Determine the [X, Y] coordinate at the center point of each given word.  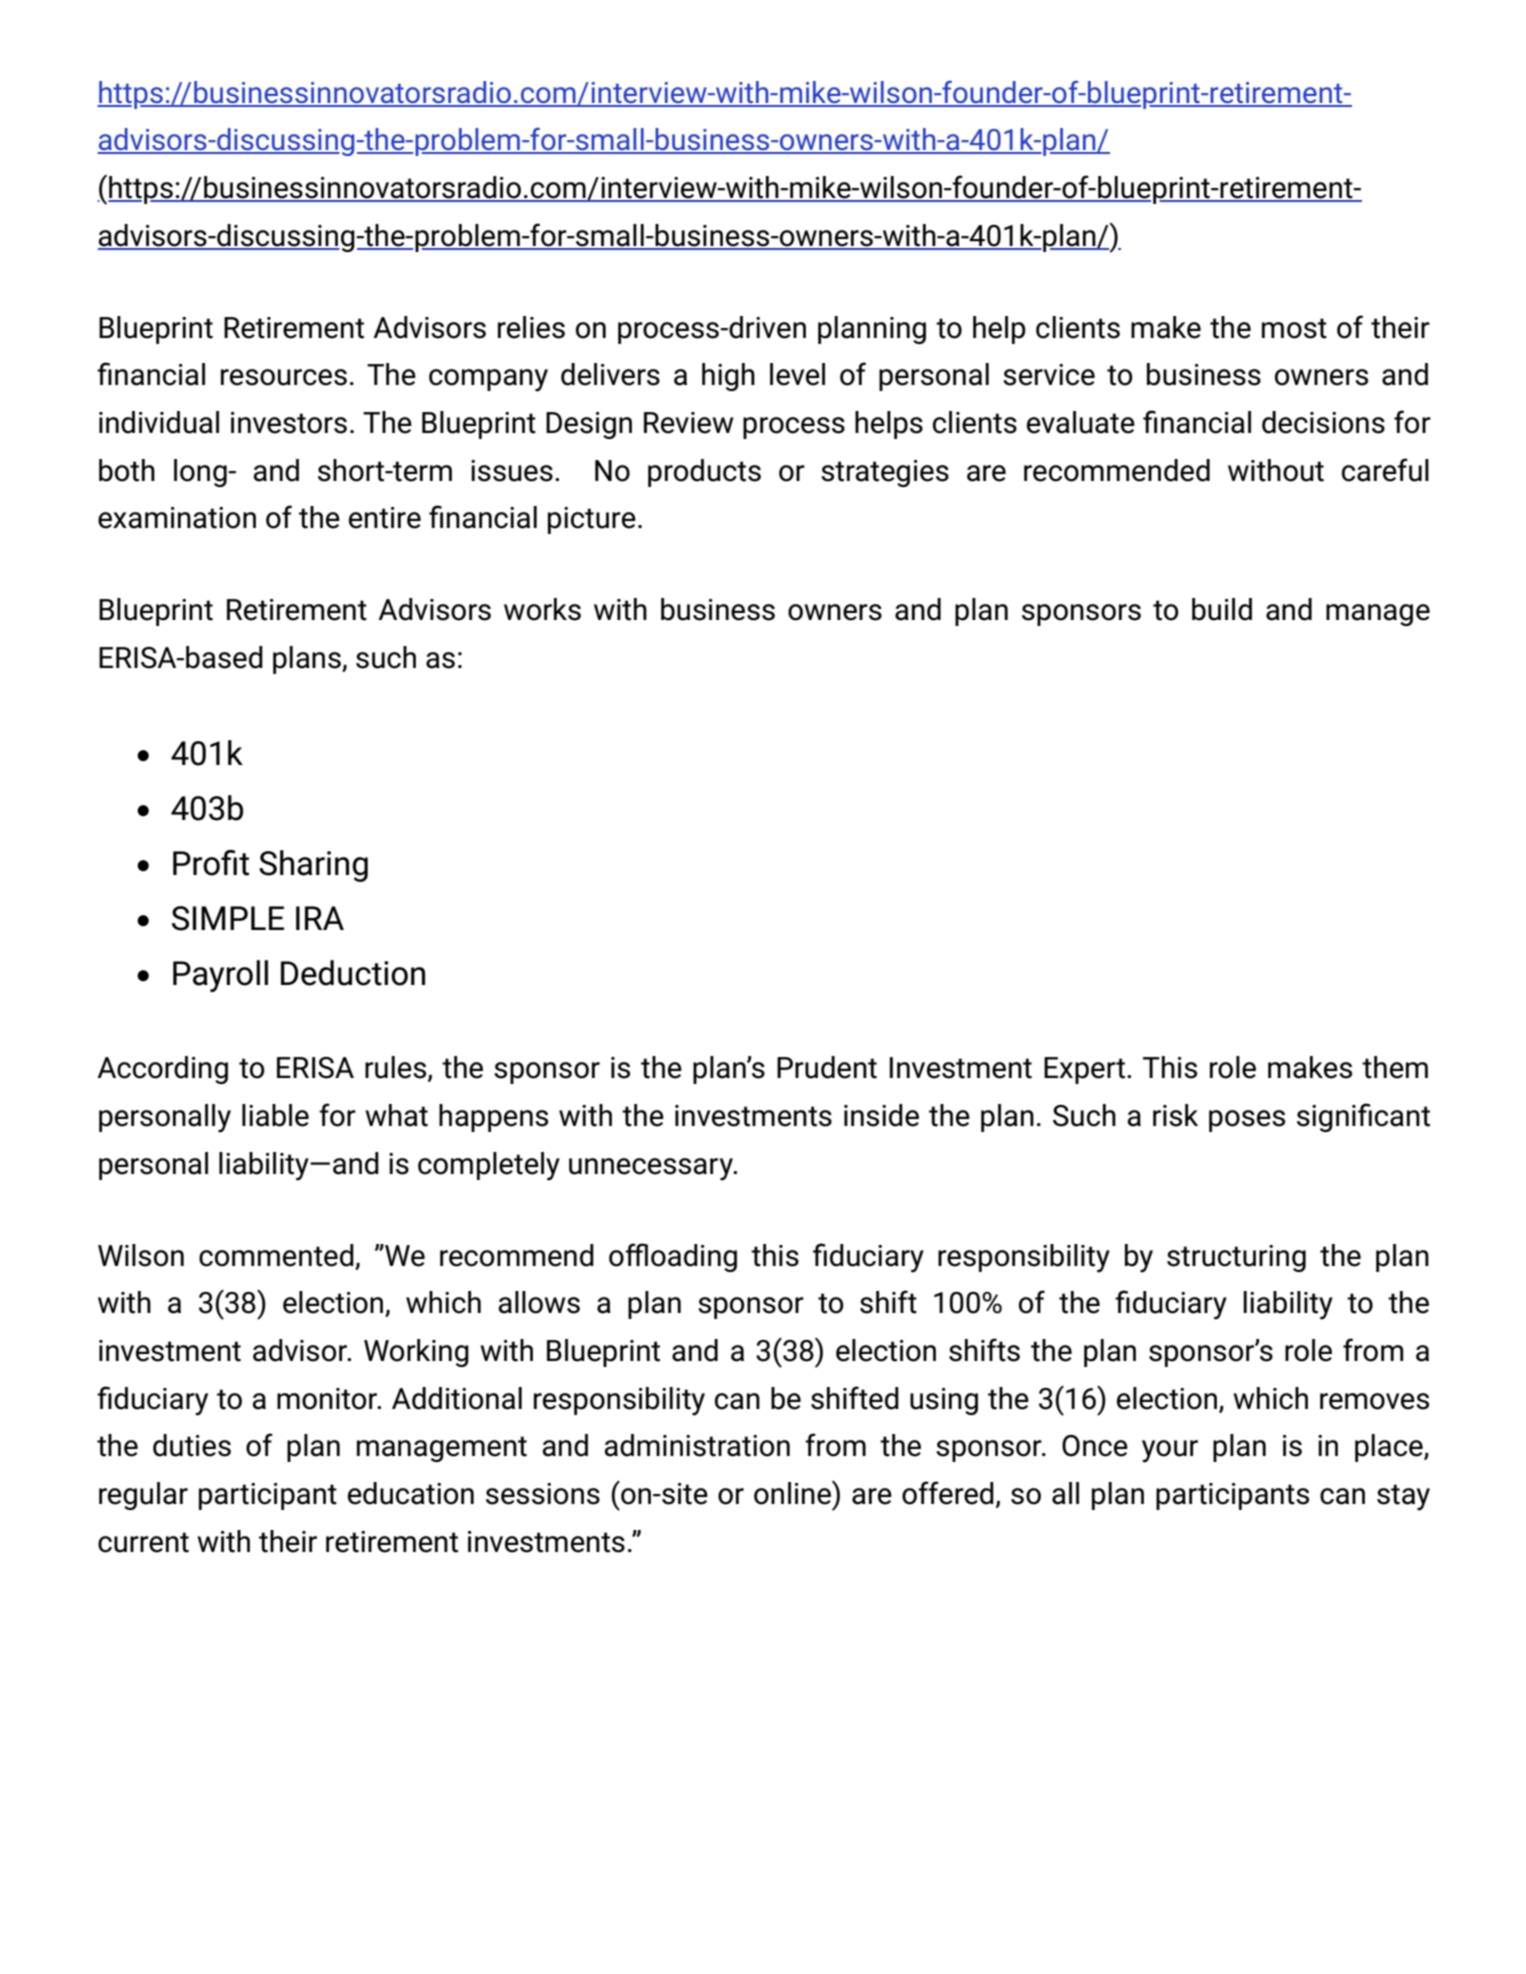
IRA [320, 918]
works [542, 609]
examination [177, 518]
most [1294, 328]
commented [276, 1255]
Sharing [313, 866]
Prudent [827, 1067]
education [411, 1493]
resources [284, 377]
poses [1247, 1121]
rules [397, 1068]
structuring [1236, 1258]
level [797, 374]
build [1222, 609]
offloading [673, 1257]
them [1395, 1067]
